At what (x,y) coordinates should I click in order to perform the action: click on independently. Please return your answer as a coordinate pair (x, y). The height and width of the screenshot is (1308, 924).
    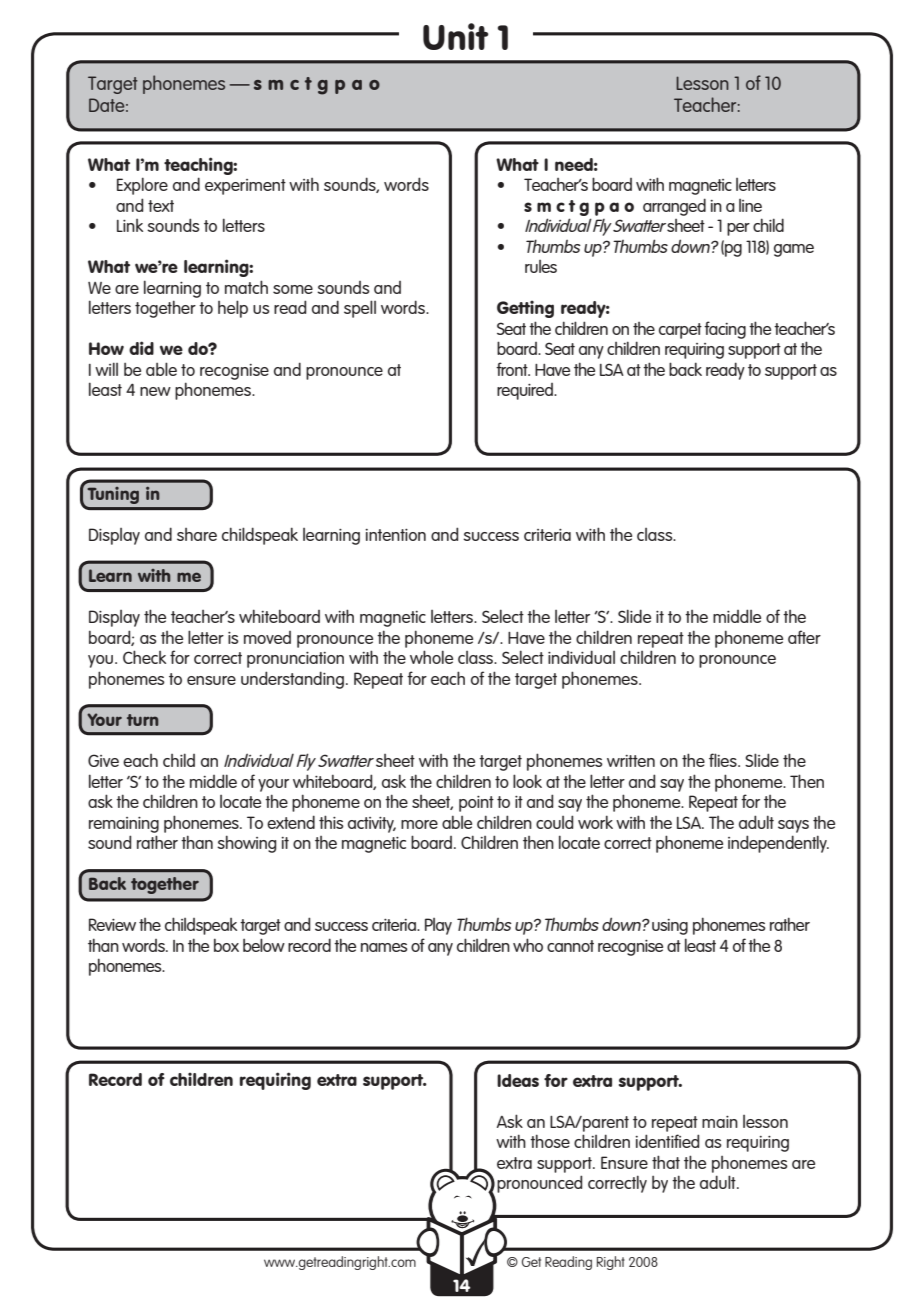
    Looking at the image, I should click on (778, 844).
